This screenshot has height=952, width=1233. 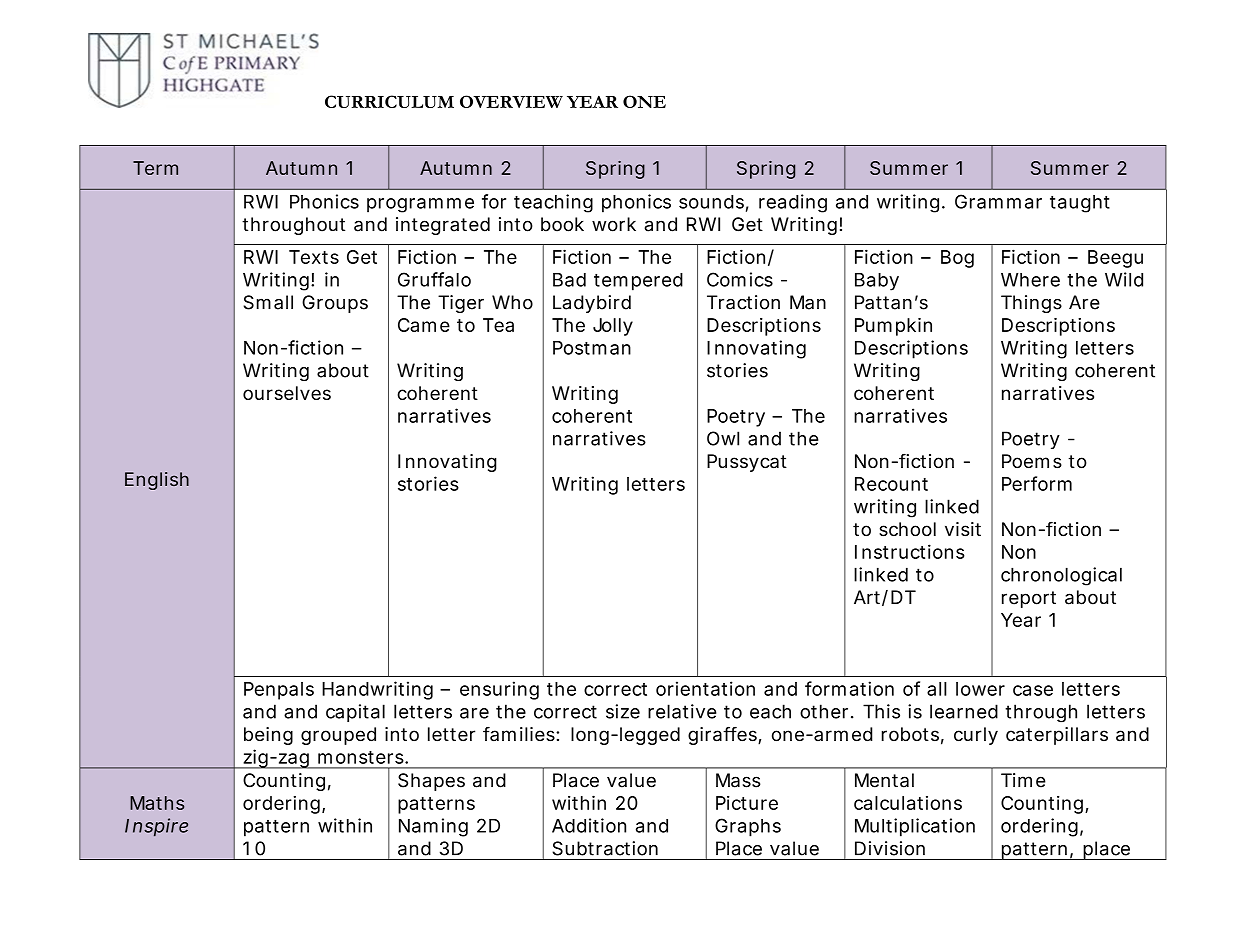 I want to click on Tiger, so click(x=461, y=304).
